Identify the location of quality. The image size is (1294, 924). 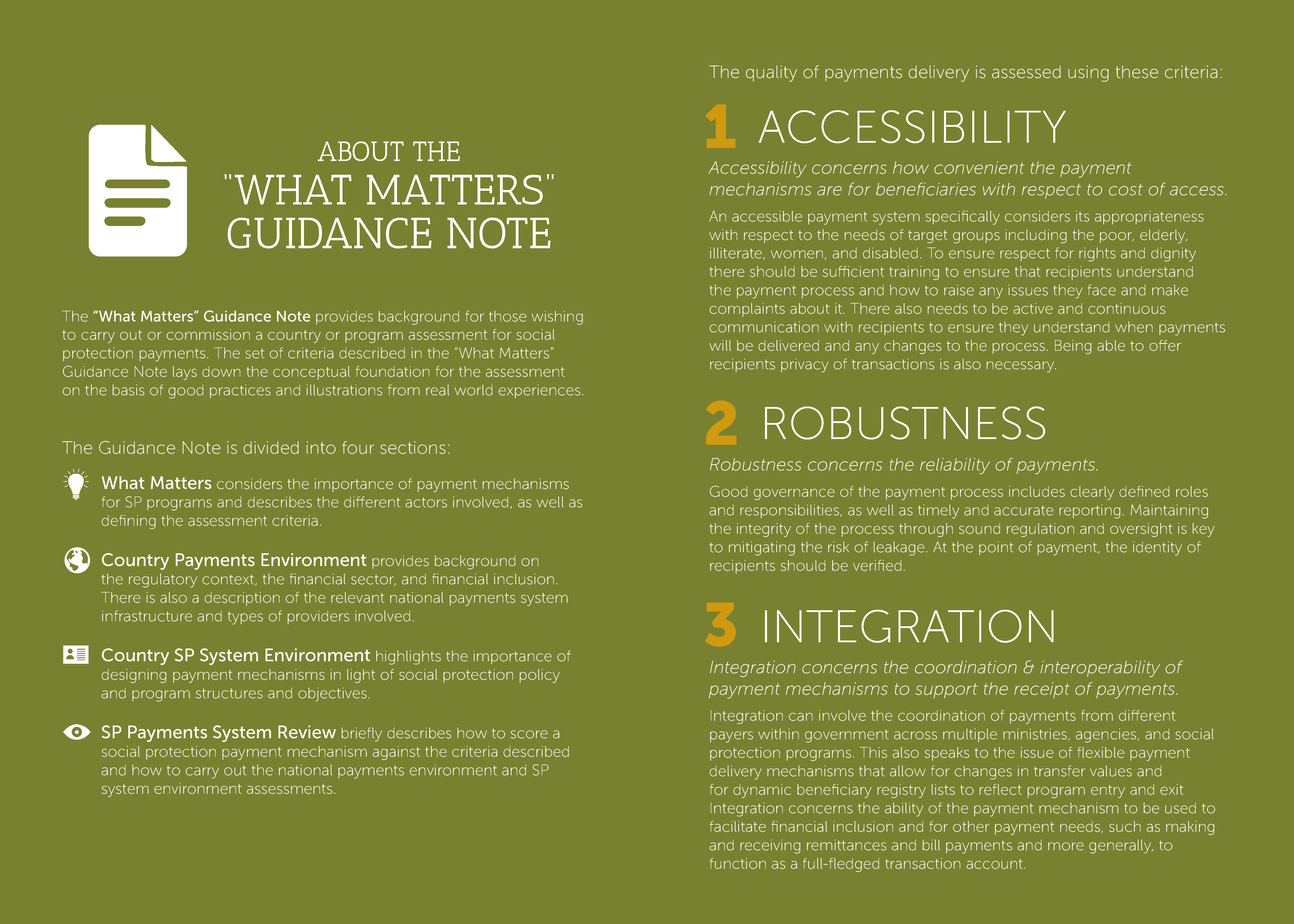
(771, 73).
